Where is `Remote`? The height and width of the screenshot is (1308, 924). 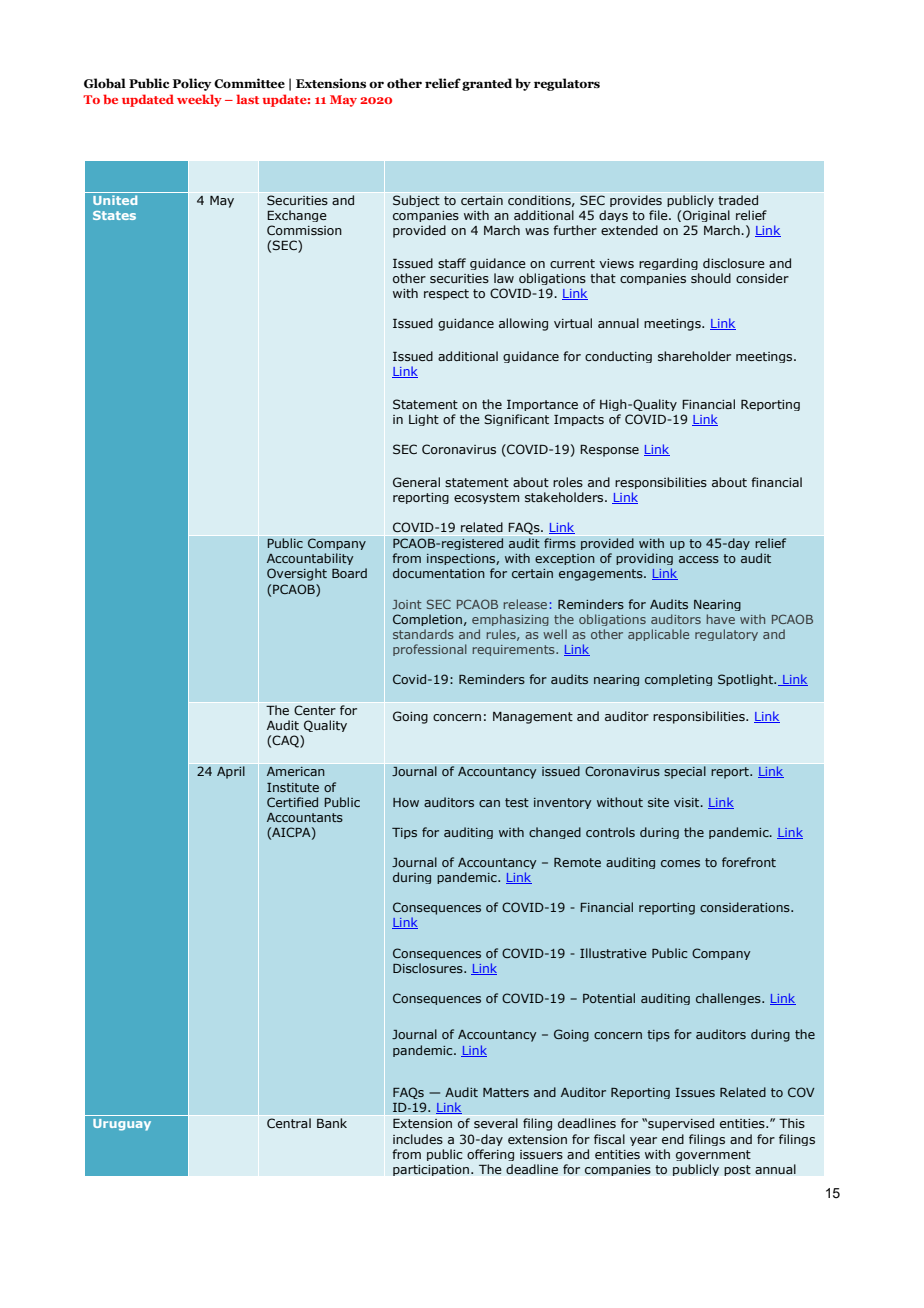
Remote is located at coordinates (577, 862).
